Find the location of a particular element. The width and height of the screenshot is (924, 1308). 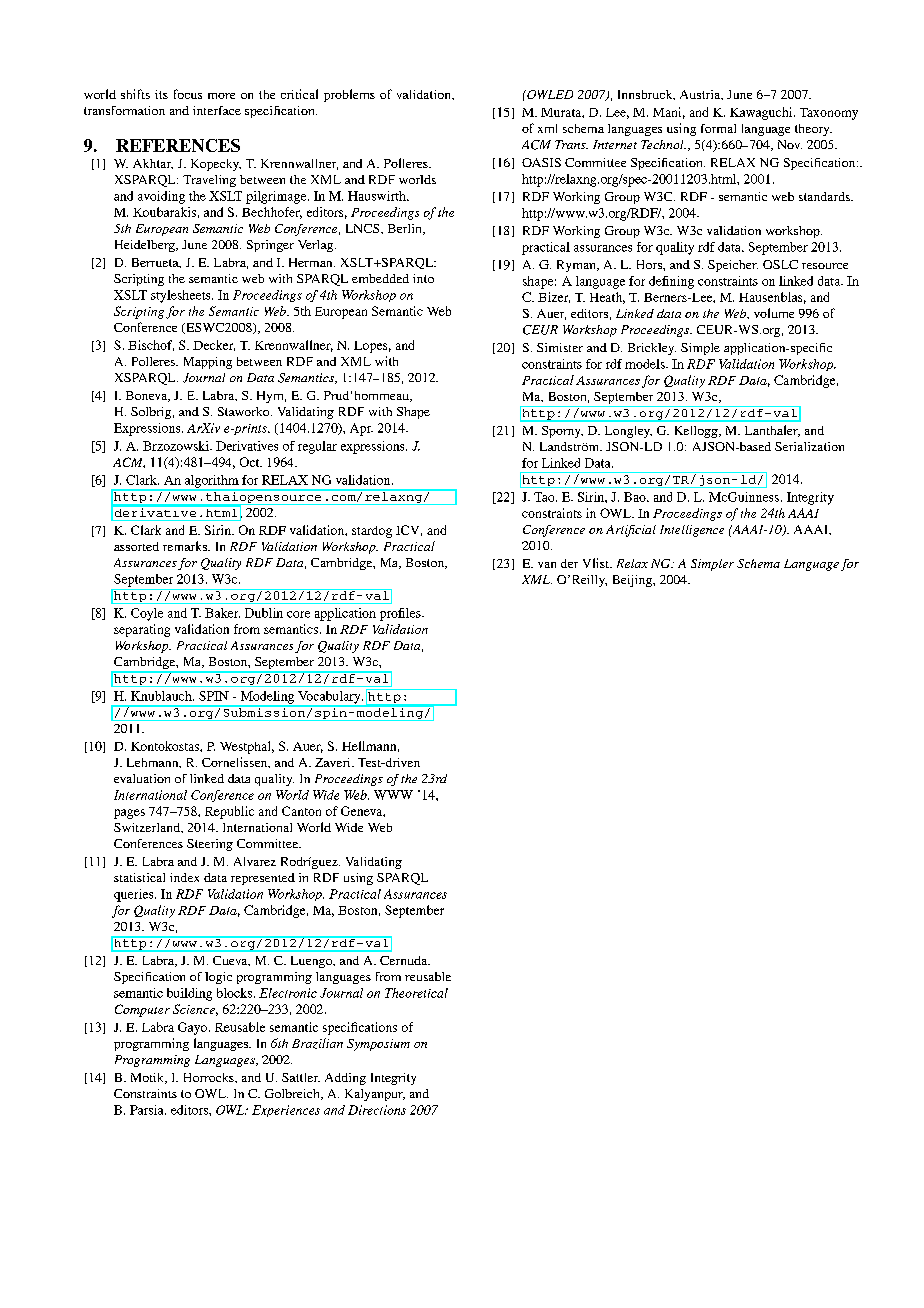

interface is located at coordinates (217, 110).
